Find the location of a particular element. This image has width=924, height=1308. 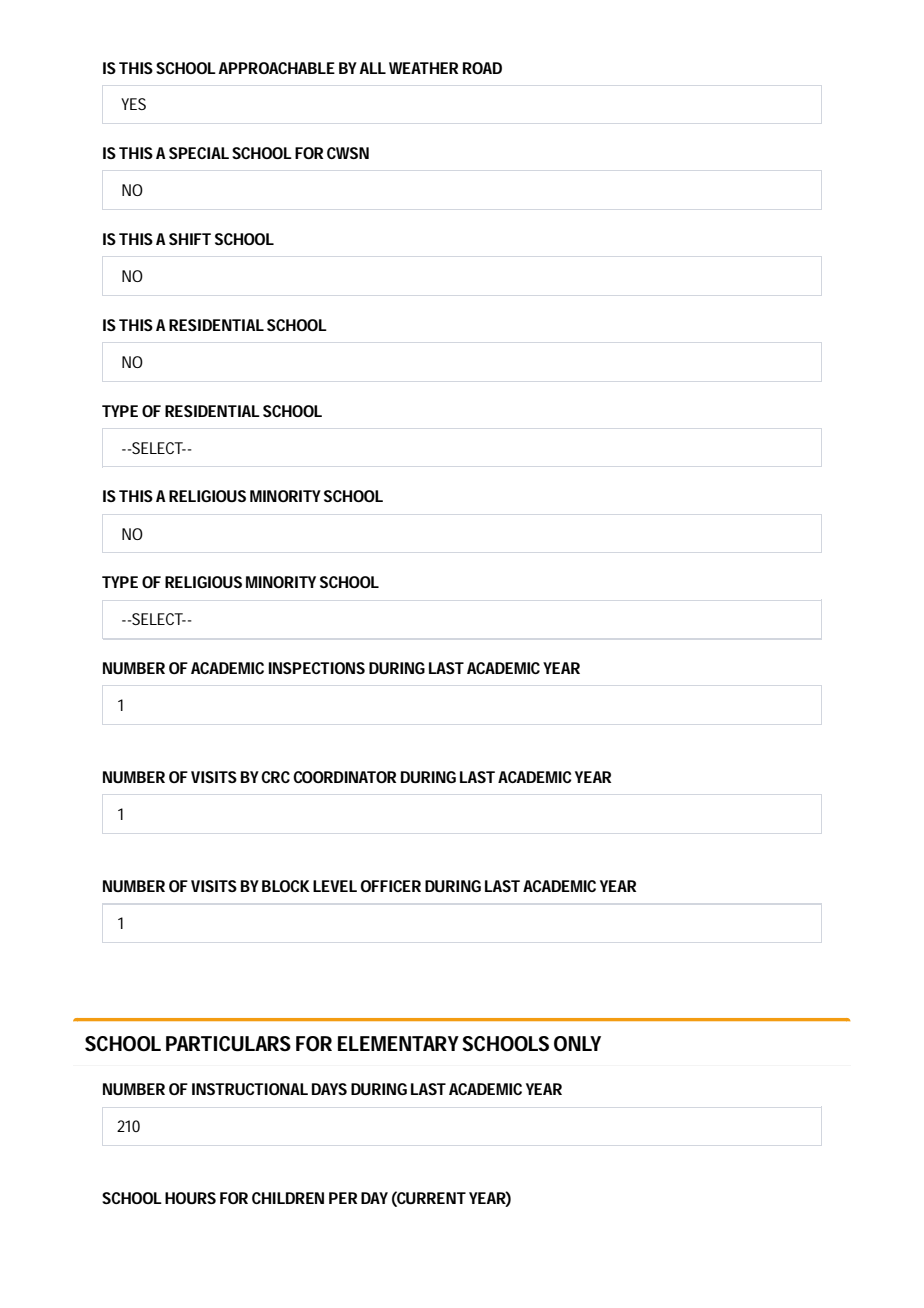

HOURS is located at coordinates (190, 1198).
